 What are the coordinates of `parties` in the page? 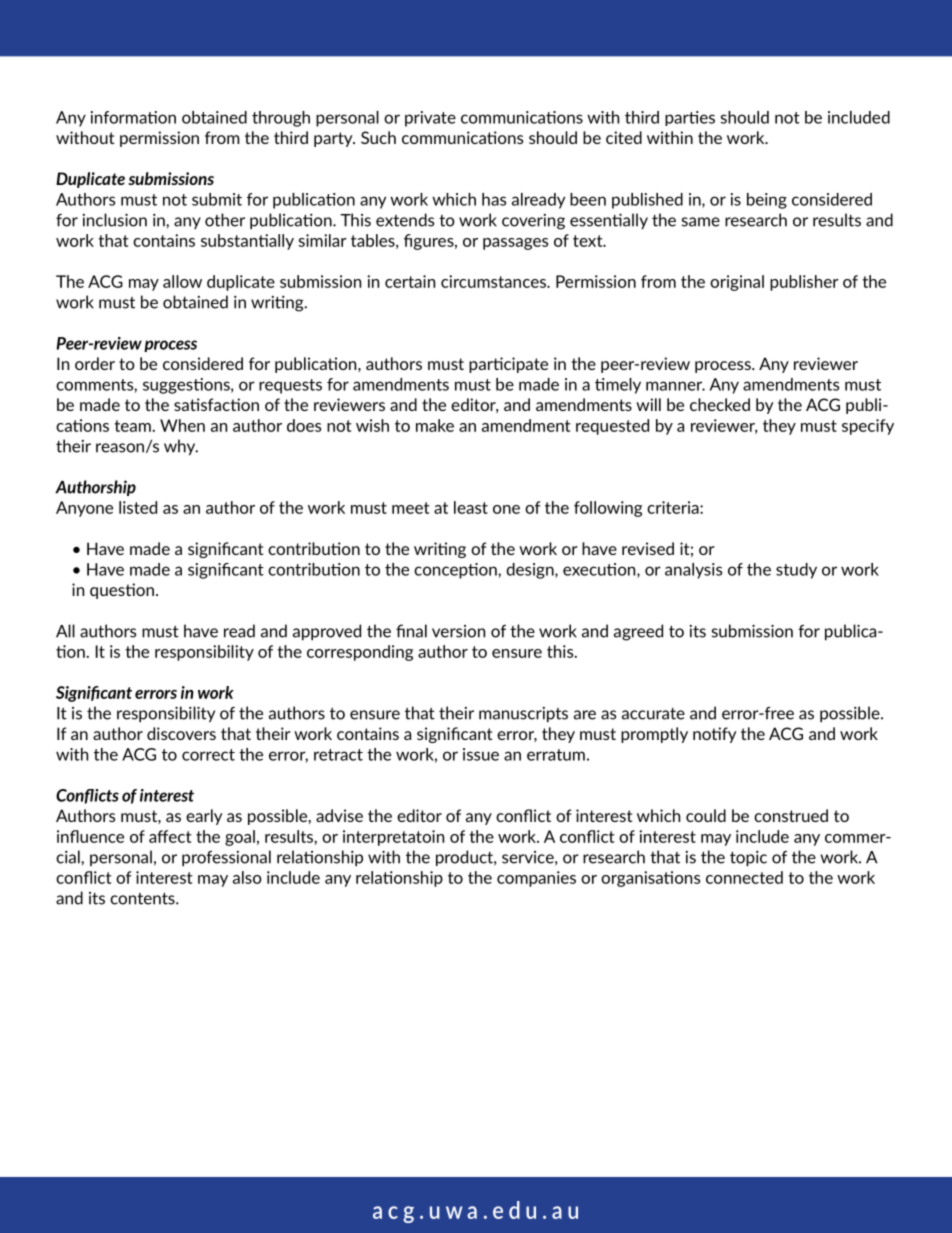 It's located at (690, 118).
